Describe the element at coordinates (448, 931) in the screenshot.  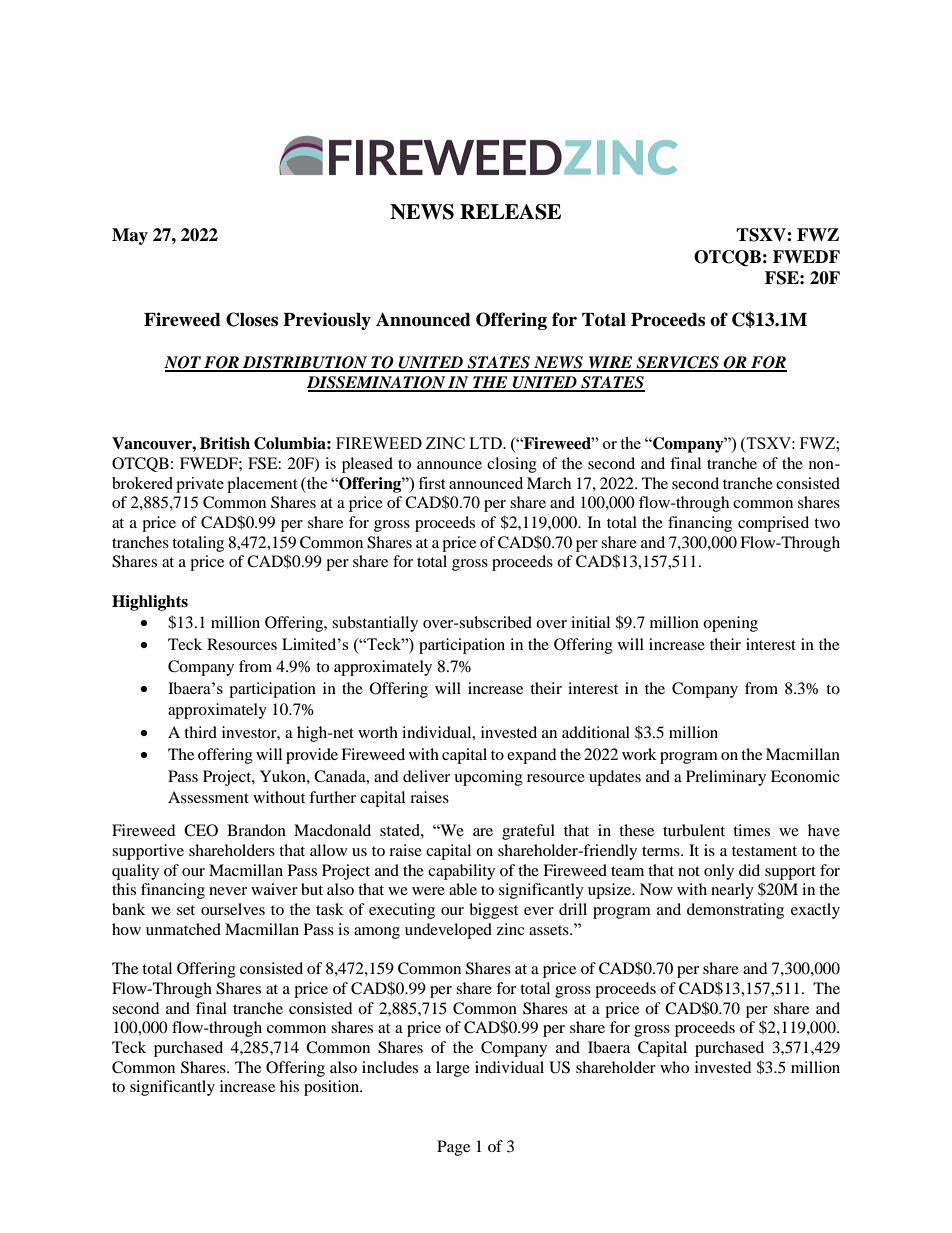
I see `undeveloped` at that location.
